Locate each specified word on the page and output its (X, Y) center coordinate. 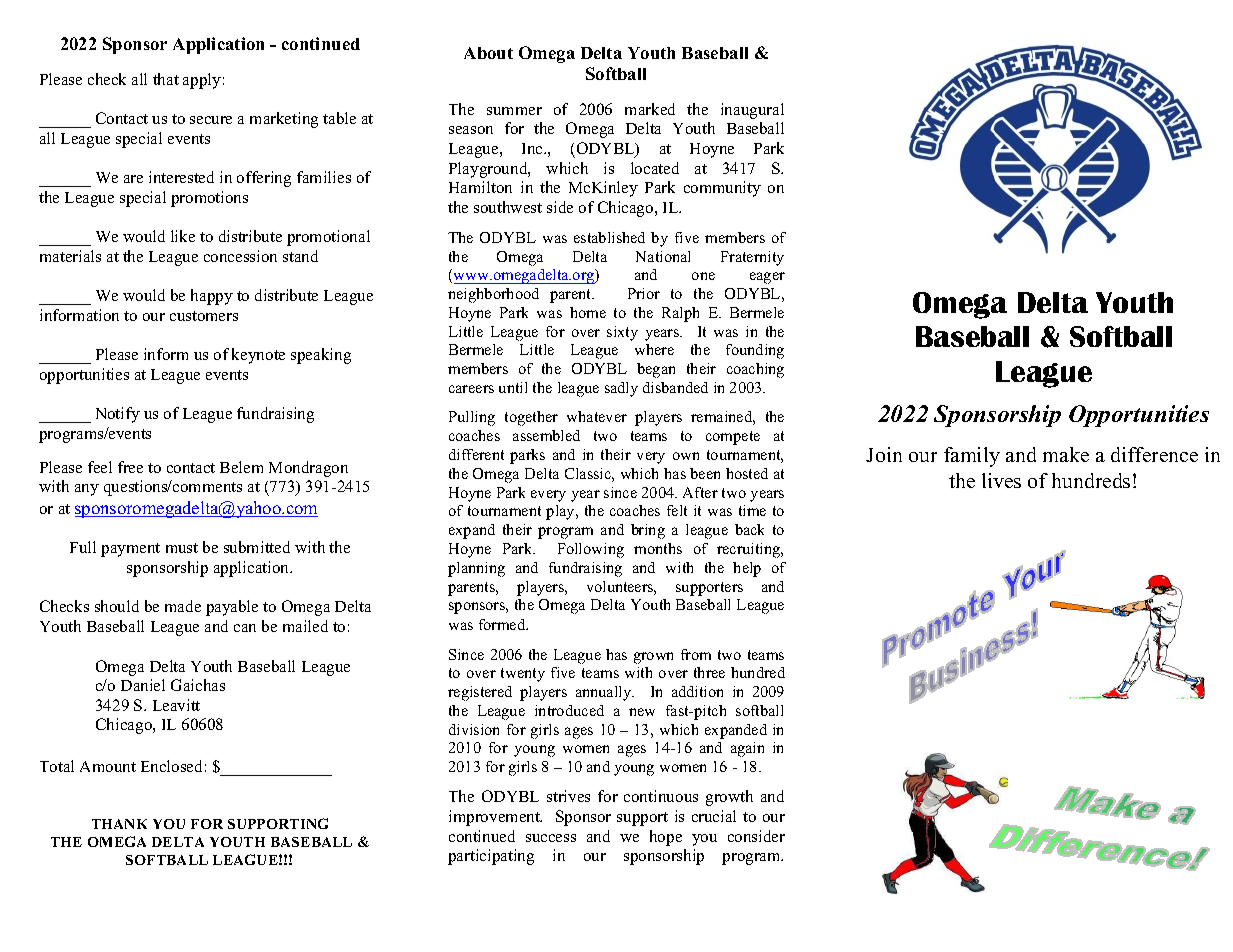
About (488, 53)
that (166, 79)
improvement (495, 818)
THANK (119, 824)
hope (666, 838)
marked (650, 109)
